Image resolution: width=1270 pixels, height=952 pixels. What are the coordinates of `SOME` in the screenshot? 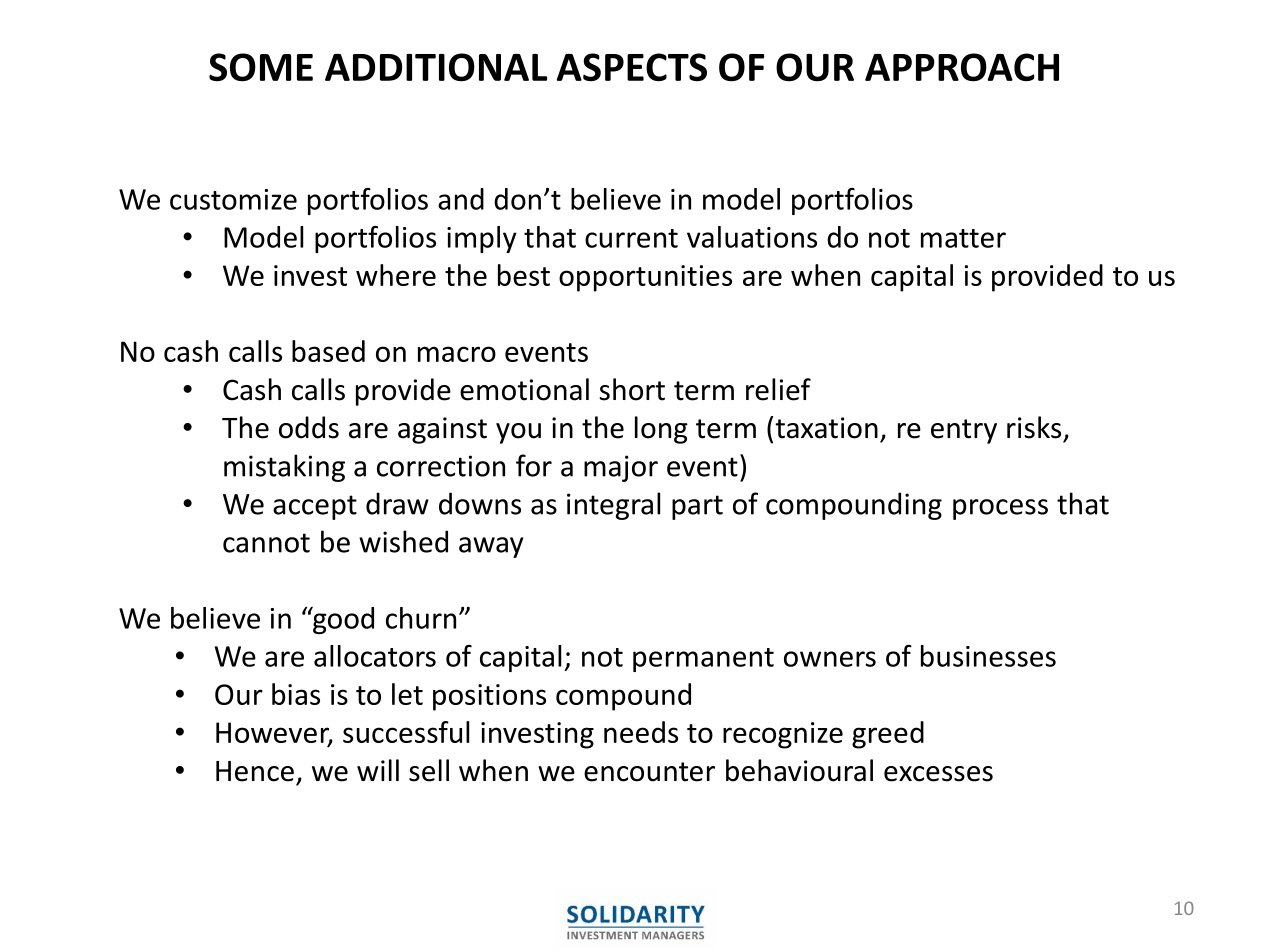 It's located at (261, 67).
